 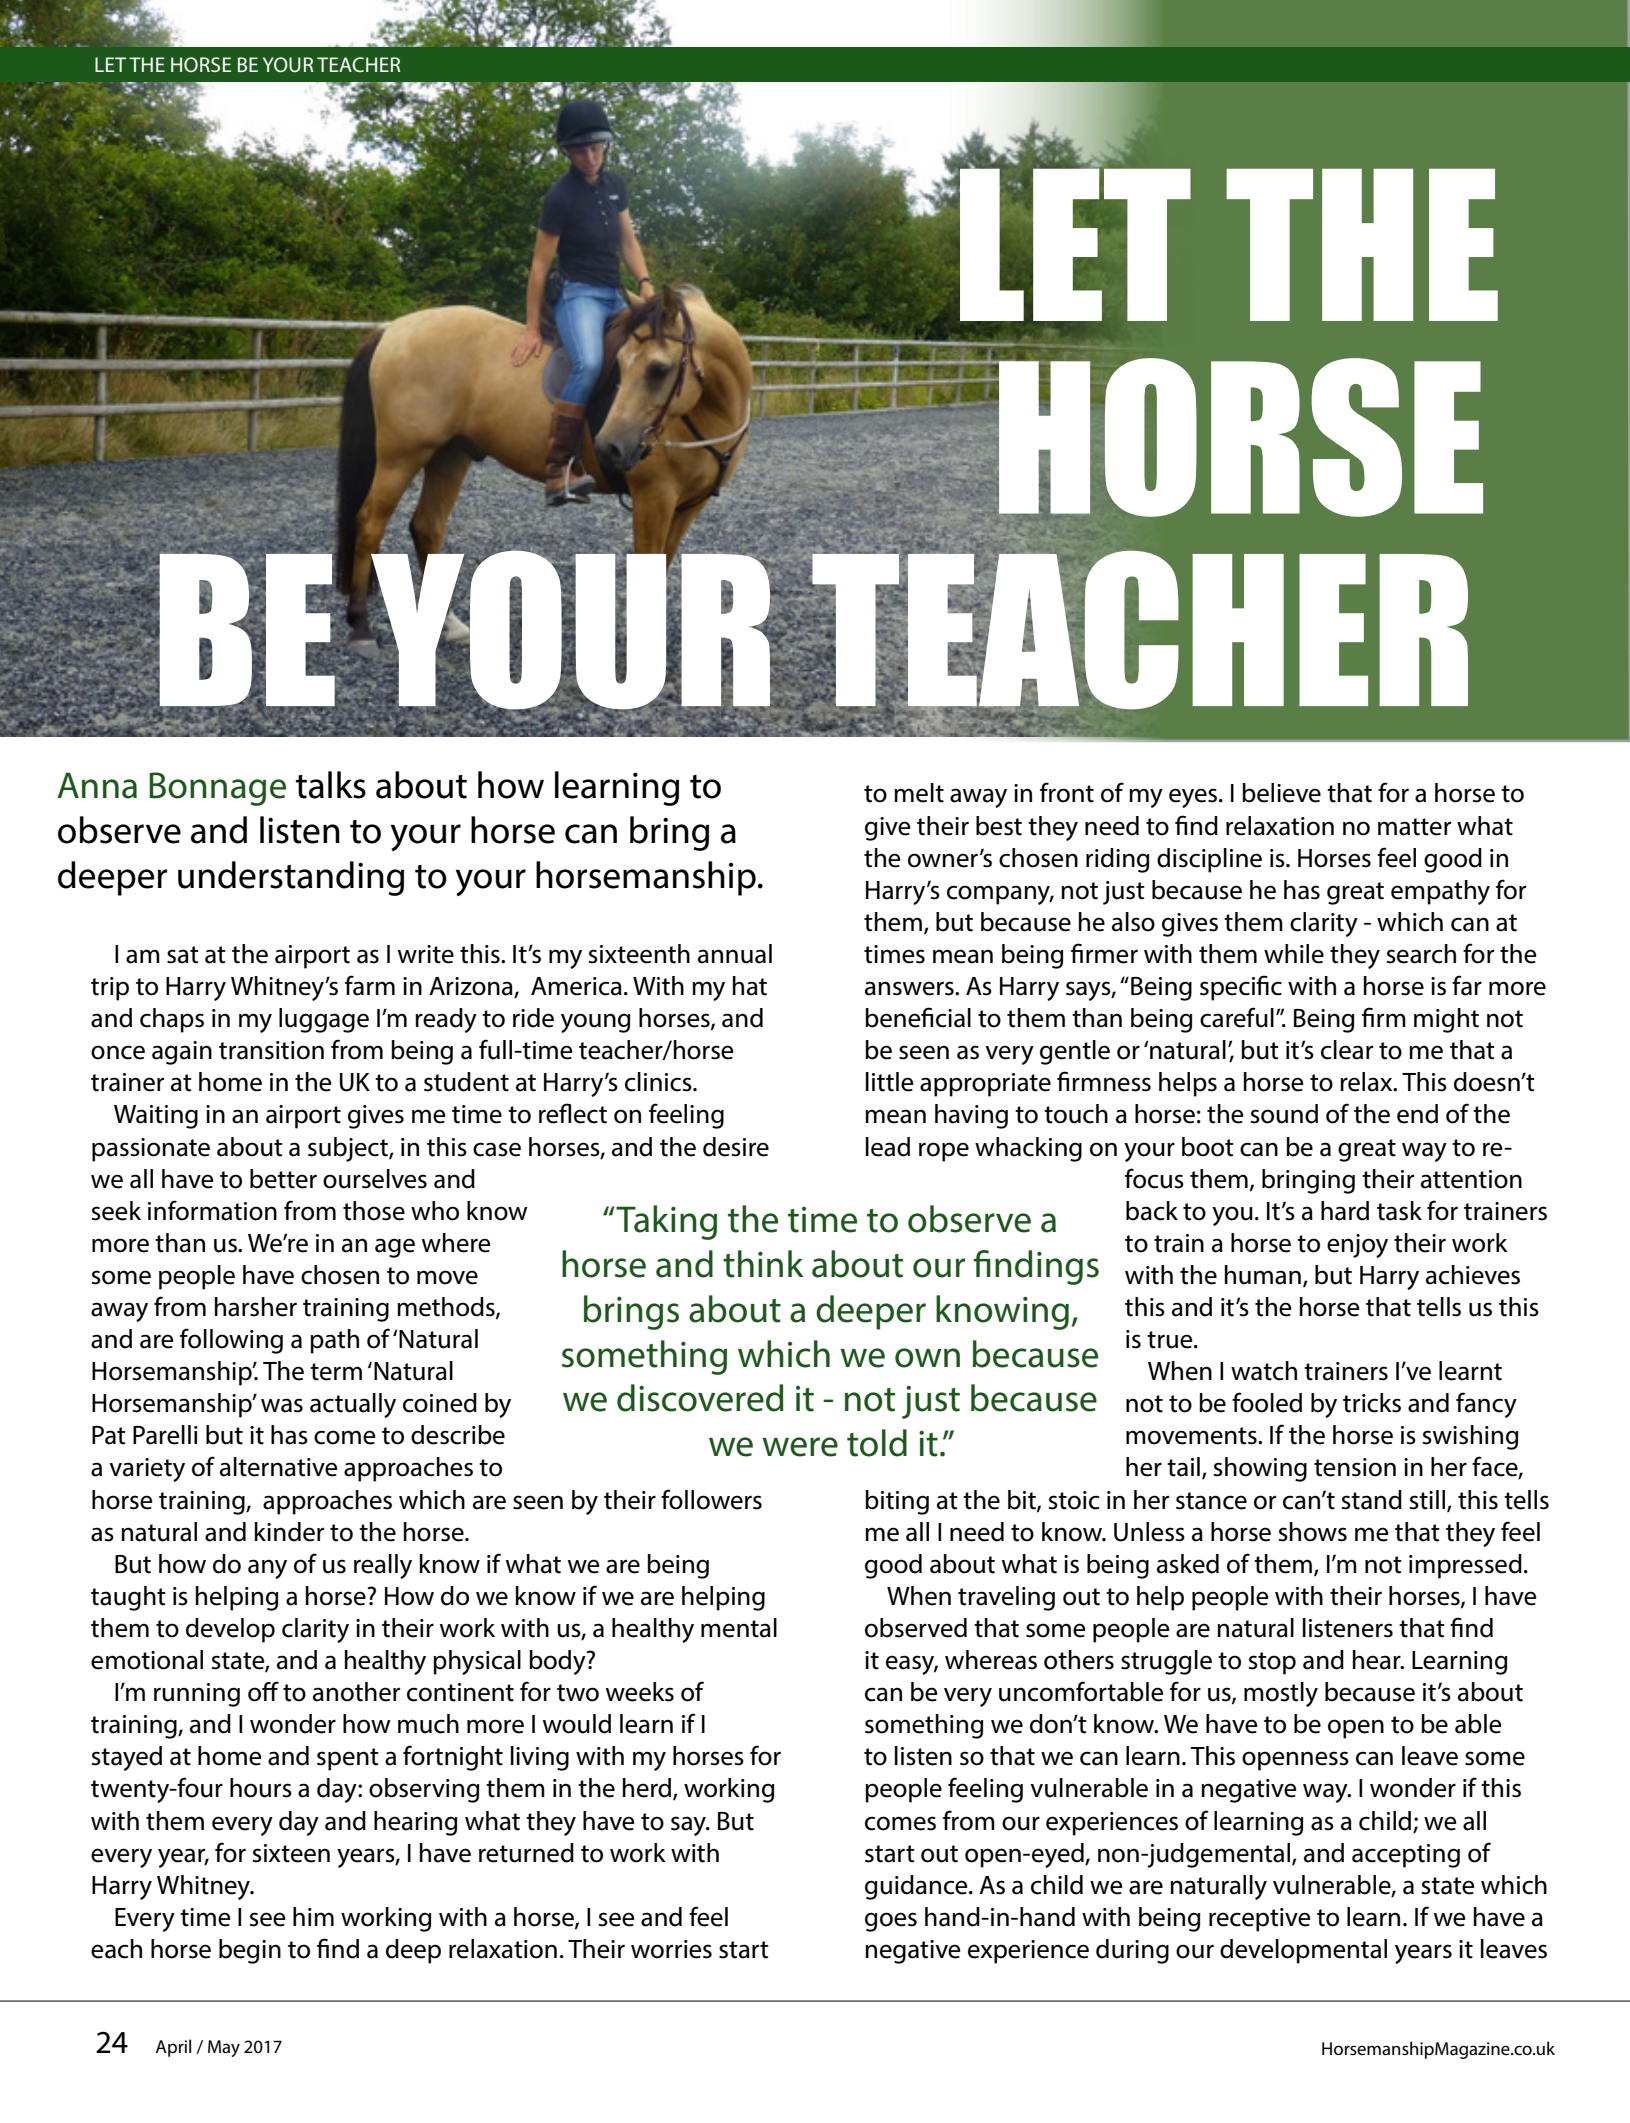 I want to click on was, so click(x=282, y=1405).
